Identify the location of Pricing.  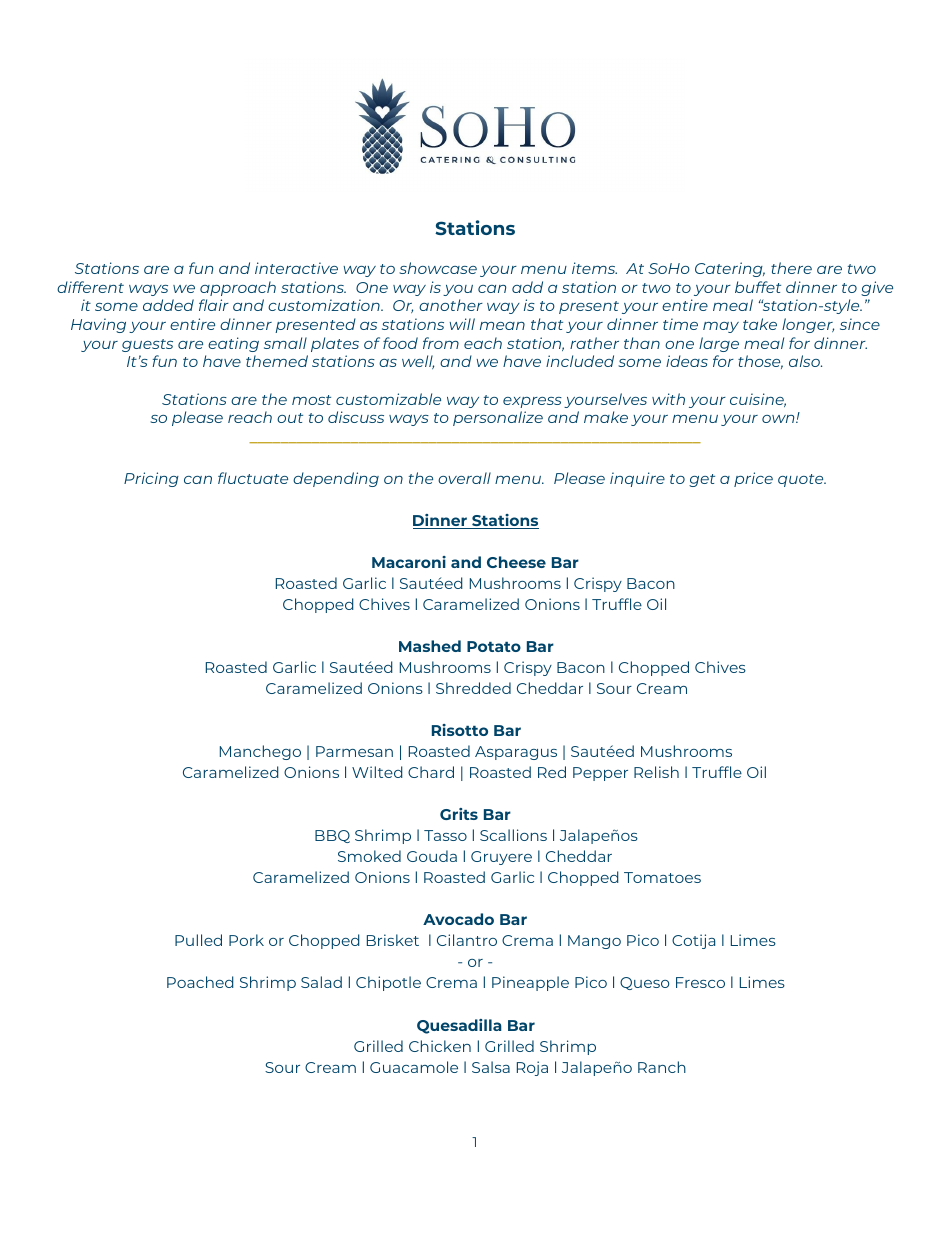
(151, 479).
